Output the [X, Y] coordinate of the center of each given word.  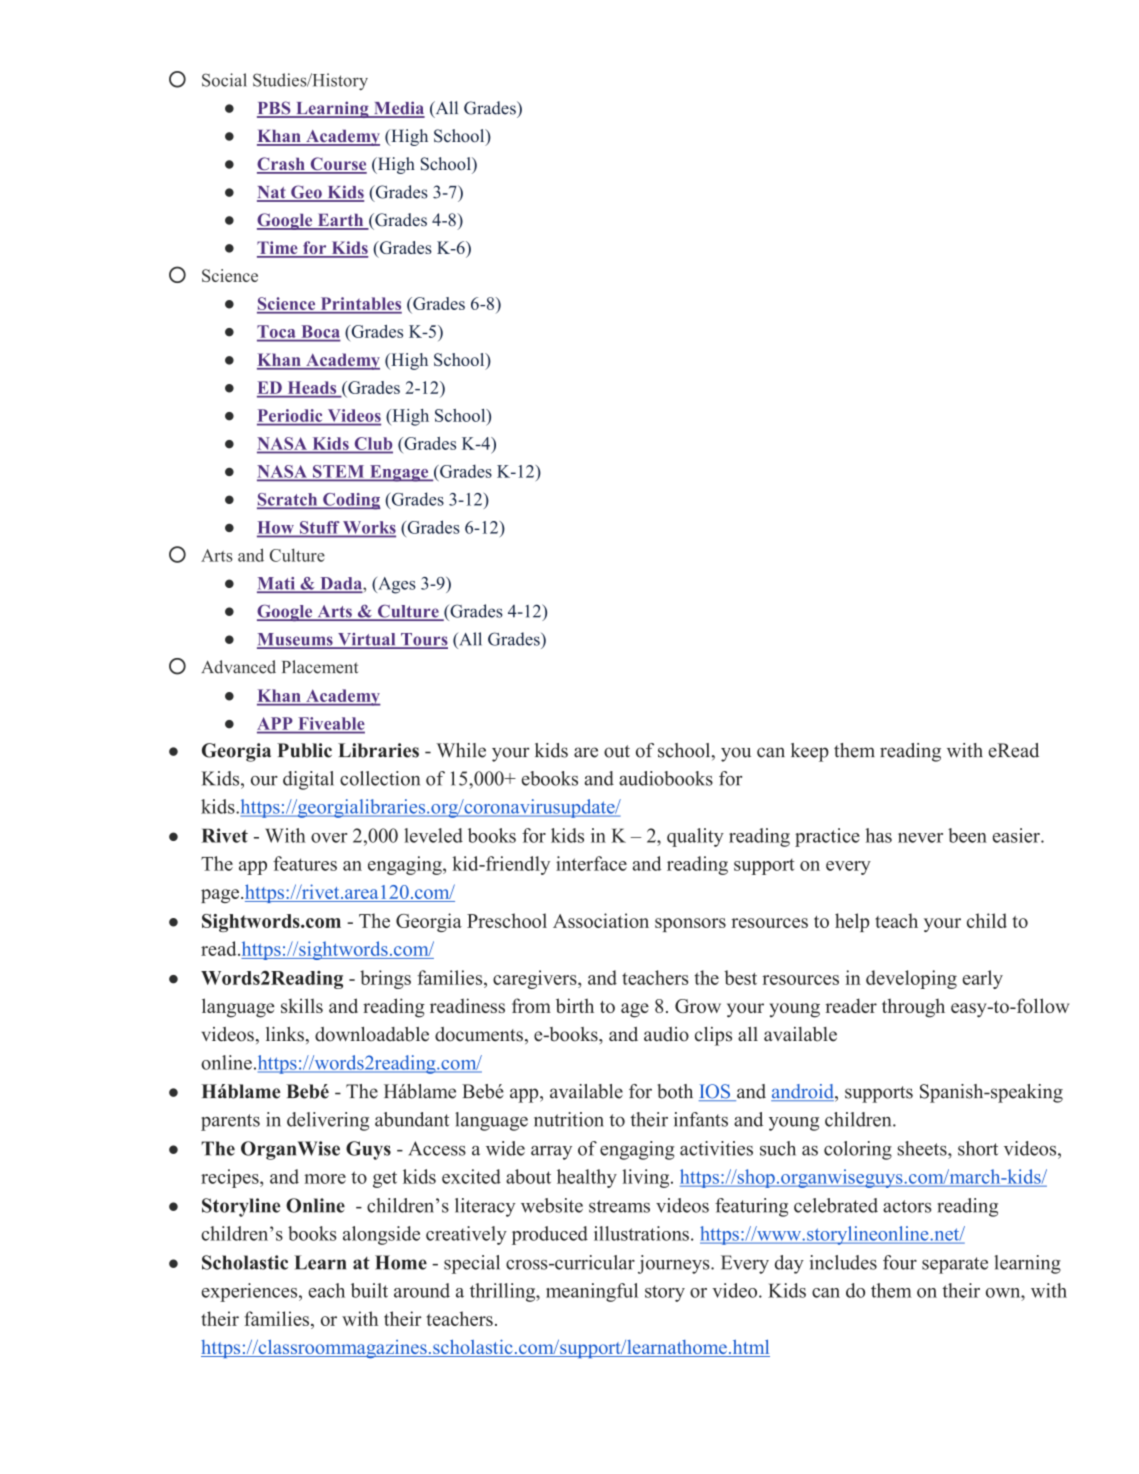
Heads [312, 388]
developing [911, 979]
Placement [320, 667]
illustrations [641, 1233]
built [369, 1290]
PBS [275, 109]
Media [398, 109]
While [461, 750]
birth [575, 1005]
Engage [399, 473]
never [920, 838]
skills [302, 1005]
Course [337, 165]
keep [810, 752]
